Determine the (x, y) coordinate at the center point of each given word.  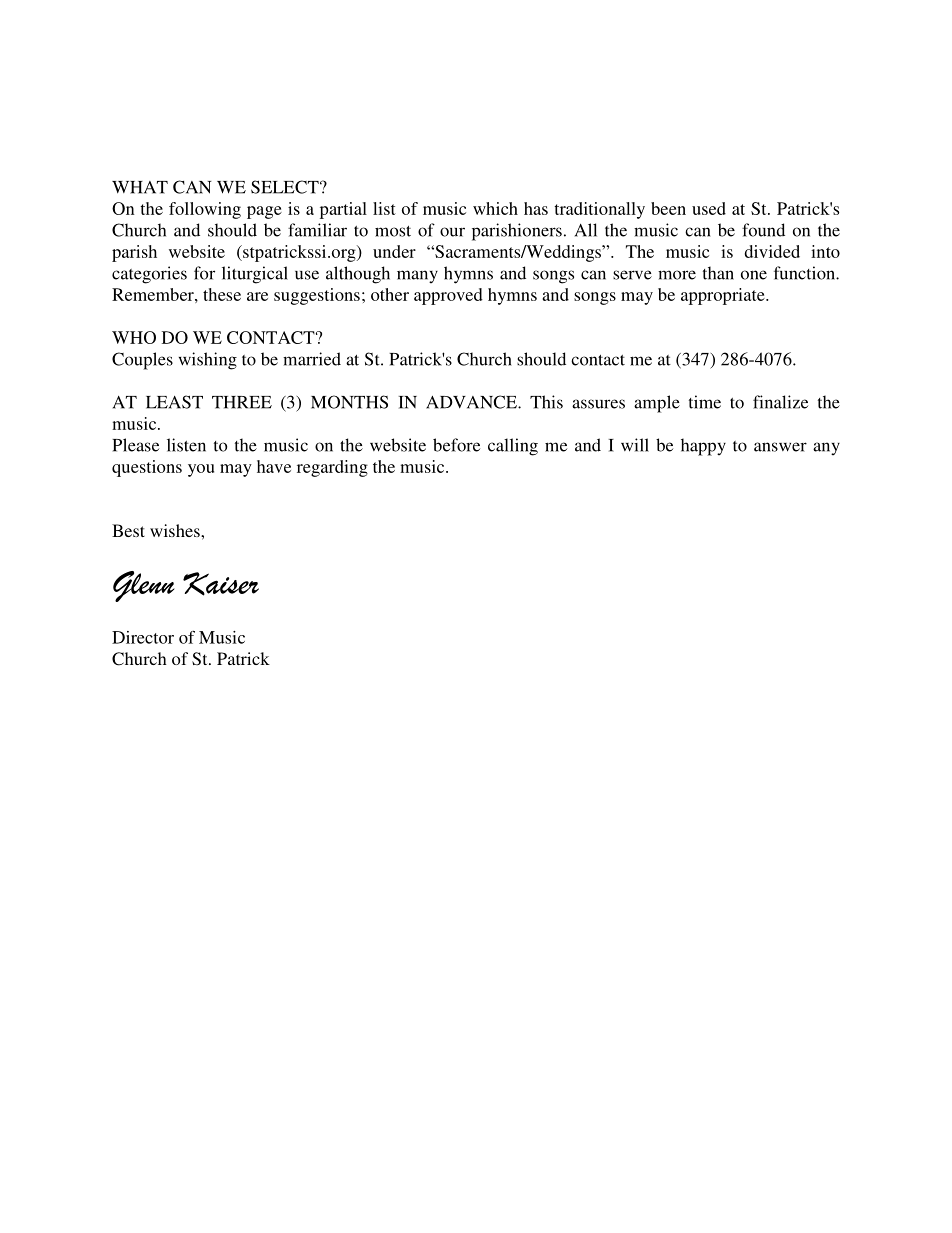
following (205, 210)
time (705, 402)
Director (143, 637)
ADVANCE (472, 402)
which (495, 208)
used (709, 208)
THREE (242, 402)
